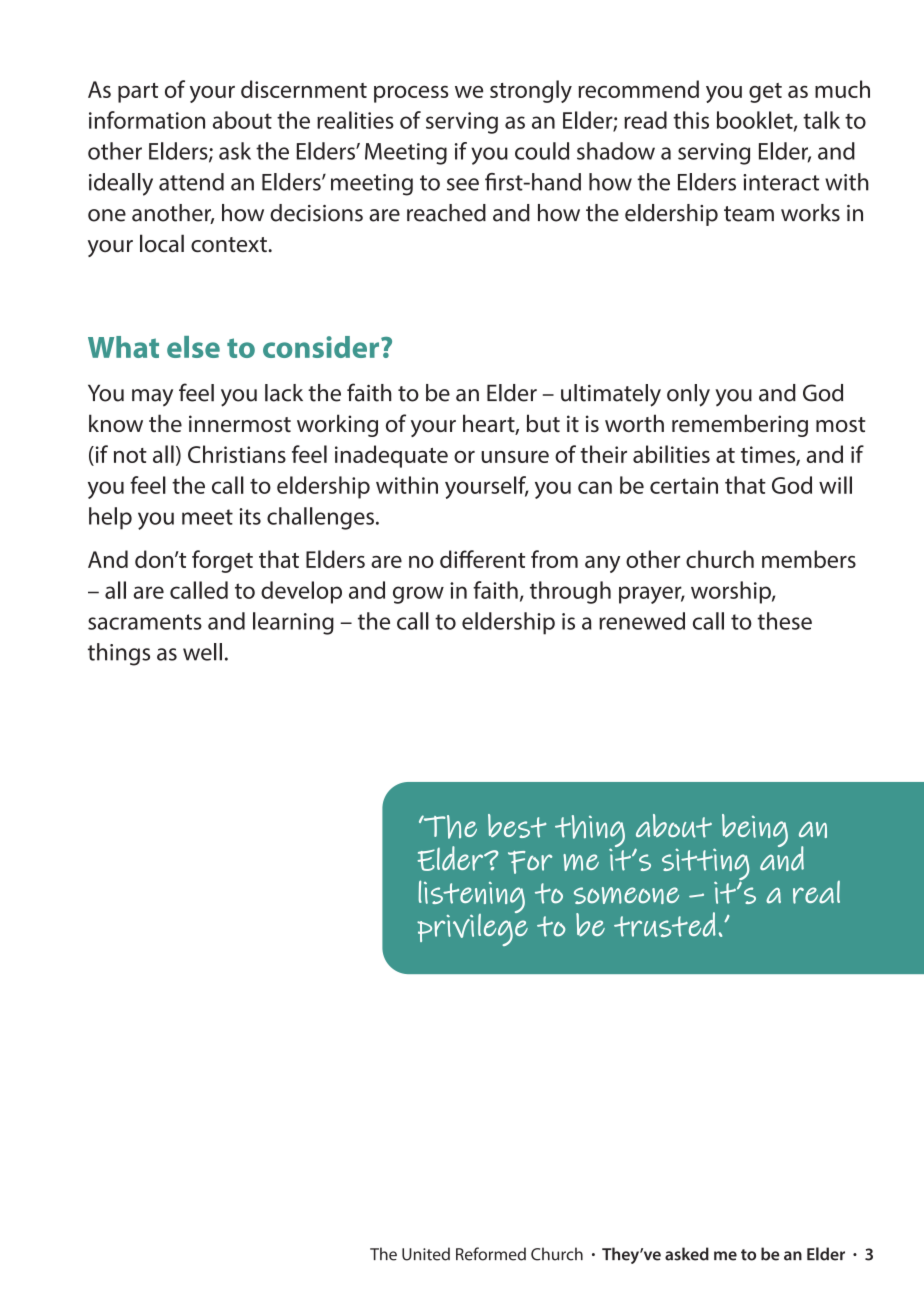 The width and height of the screenshot is (924, 1311). What do you see at coordinates (687, 1254) in the screenshot?
I see `asked` at bounding box center [687, 1254].
